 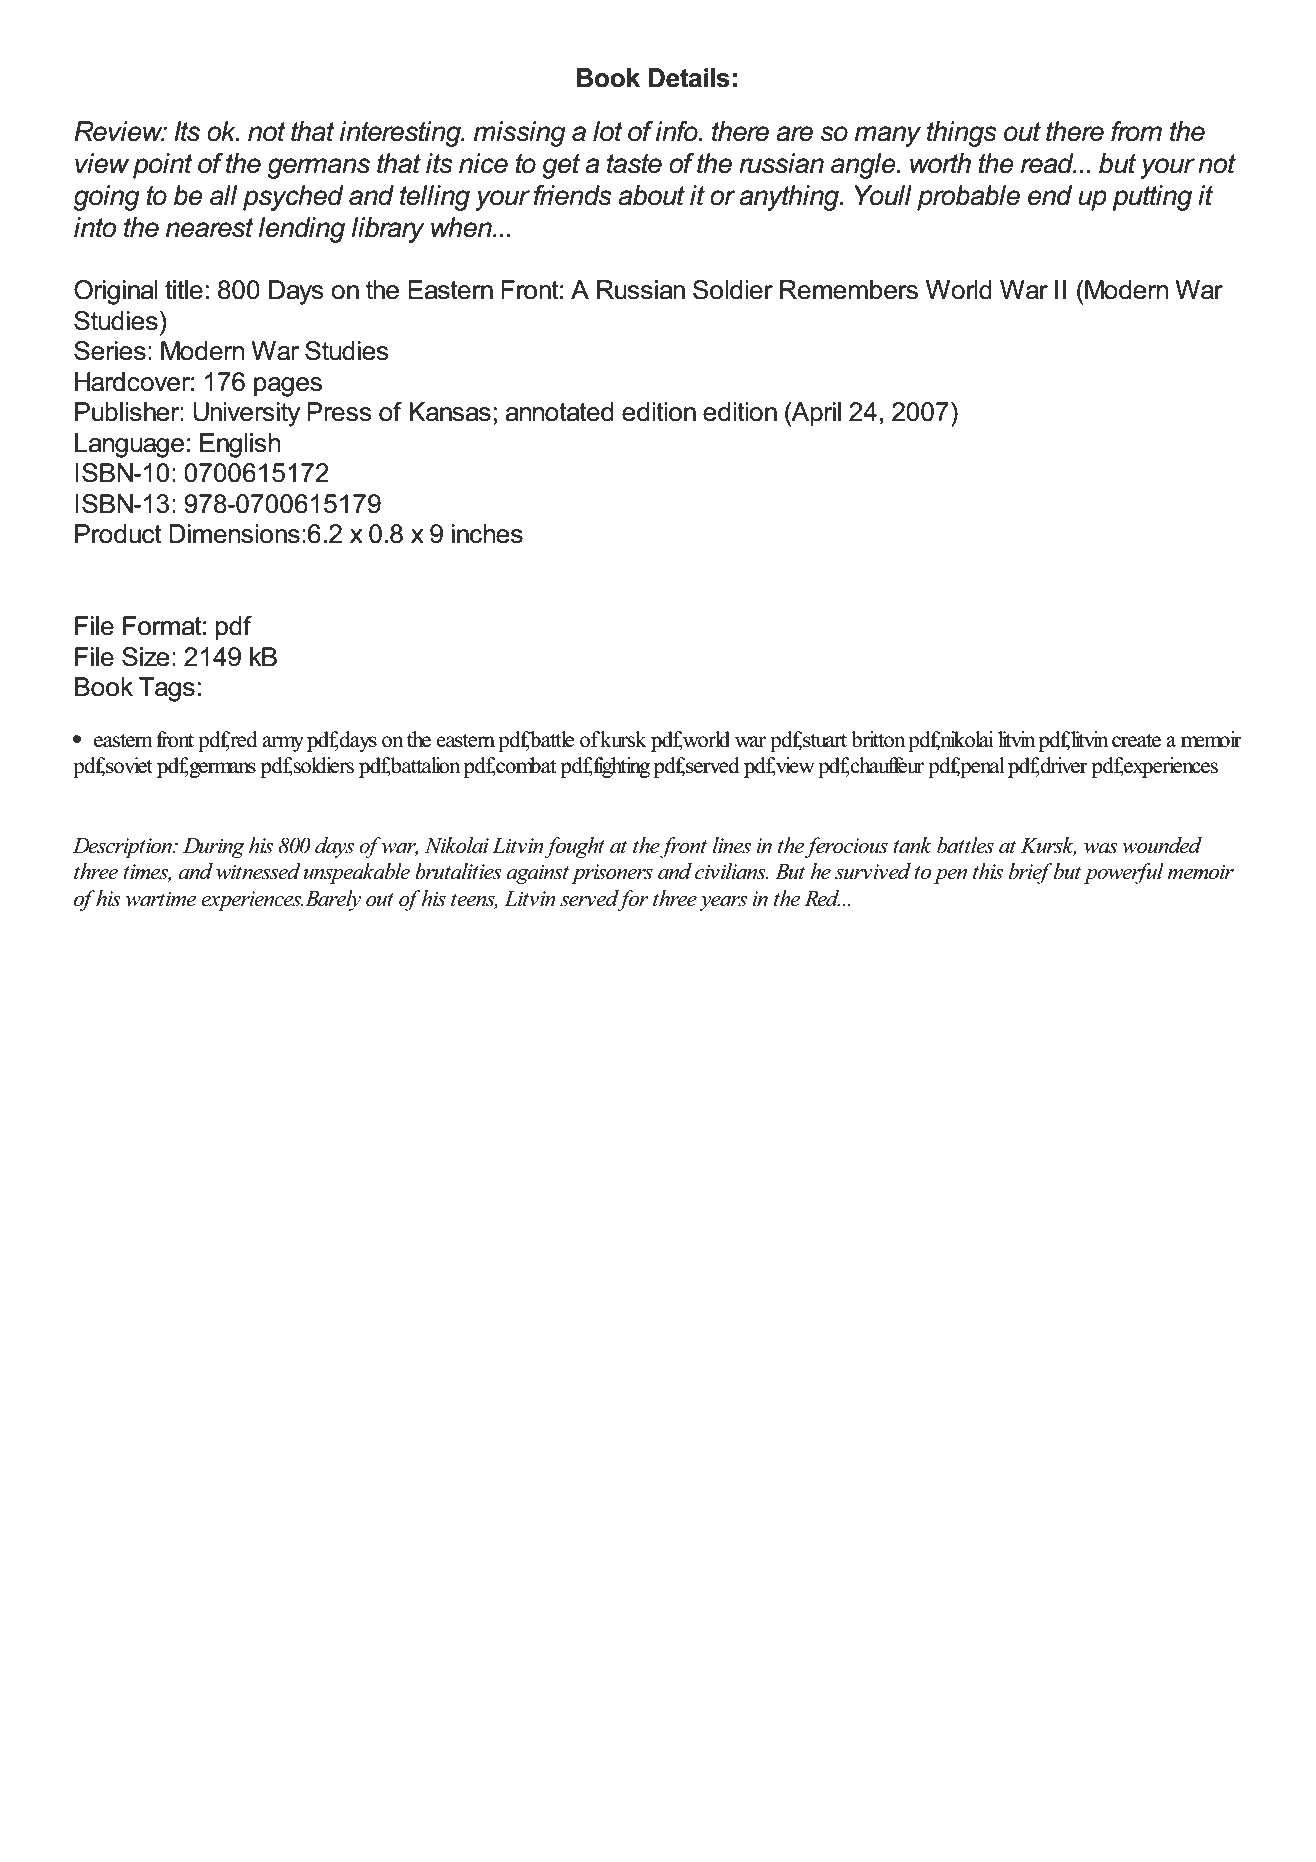 I want to click on was, so click(x=1101, y=848).
